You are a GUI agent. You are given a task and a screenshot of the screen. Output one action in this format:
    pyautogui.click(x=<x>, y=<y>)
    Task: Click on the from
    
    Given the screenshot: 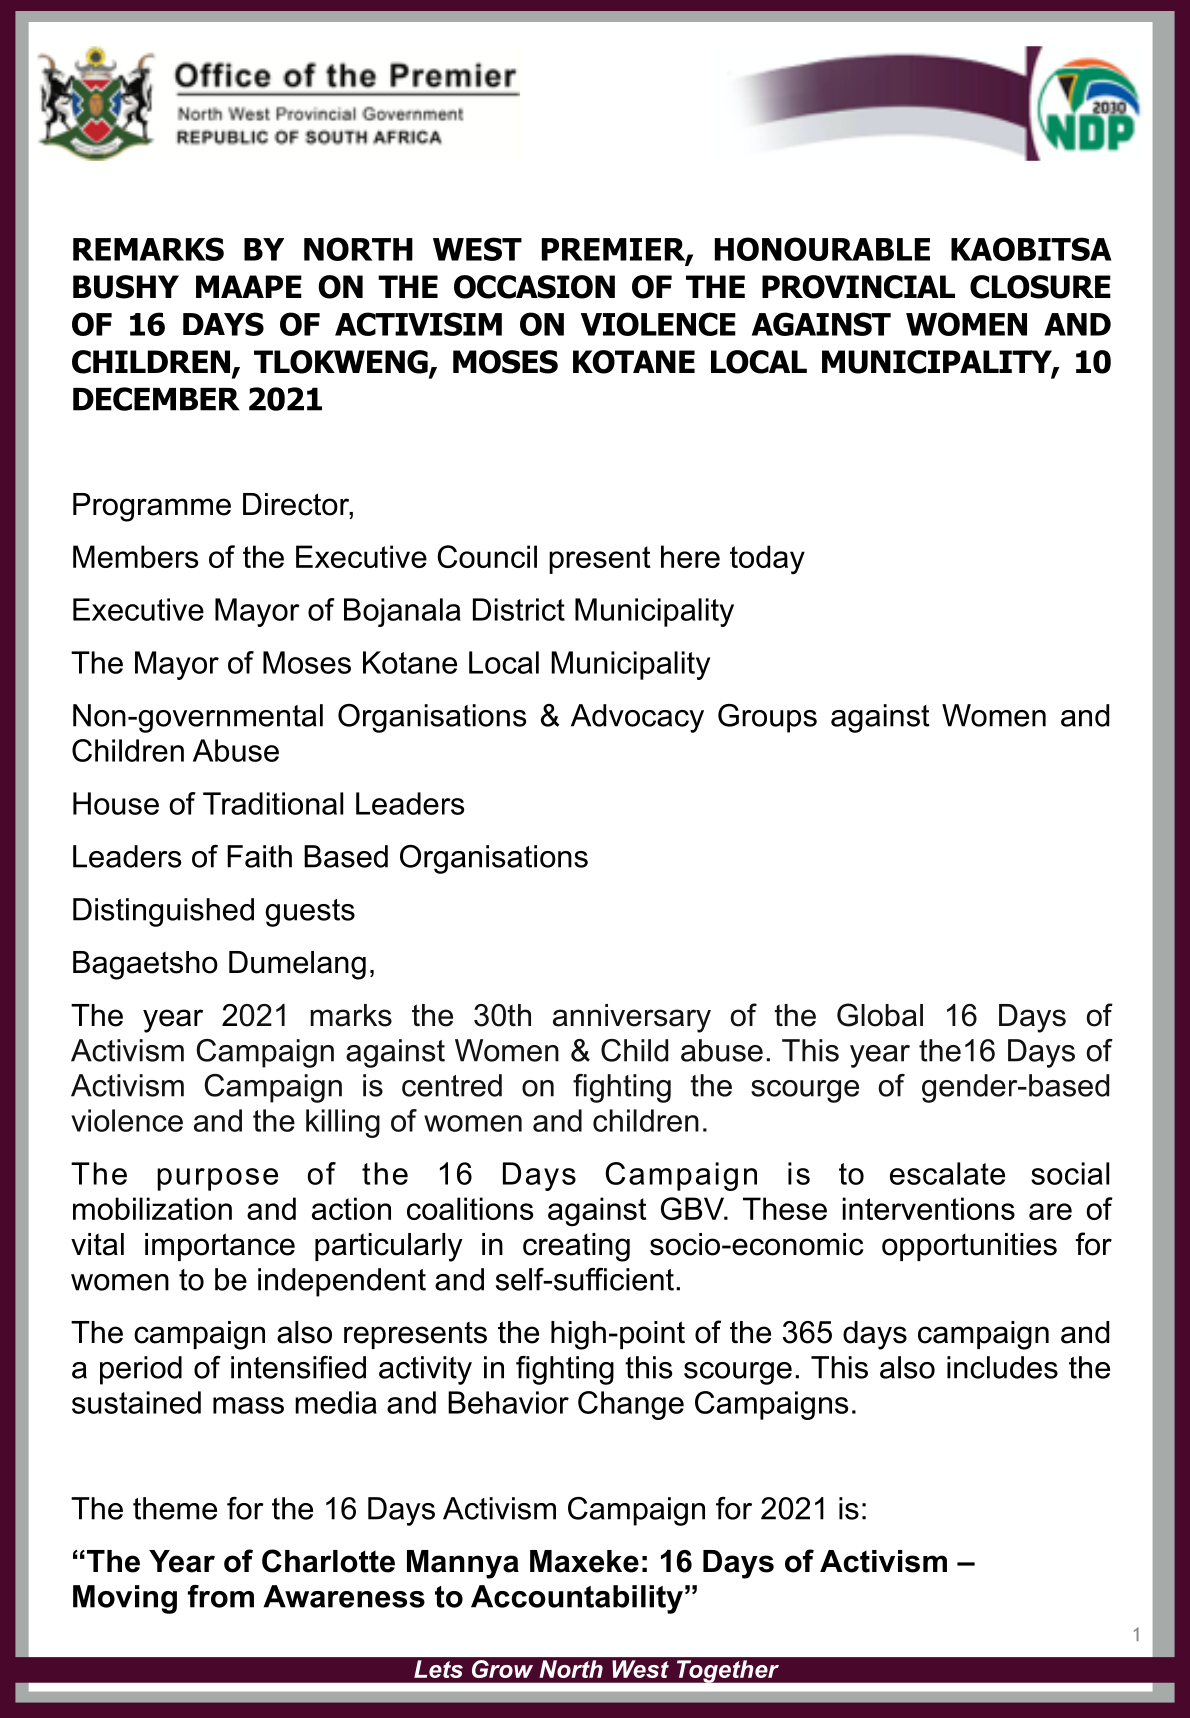 What is the action you would take?
    pyautogui.click(x=221, y=1596)
